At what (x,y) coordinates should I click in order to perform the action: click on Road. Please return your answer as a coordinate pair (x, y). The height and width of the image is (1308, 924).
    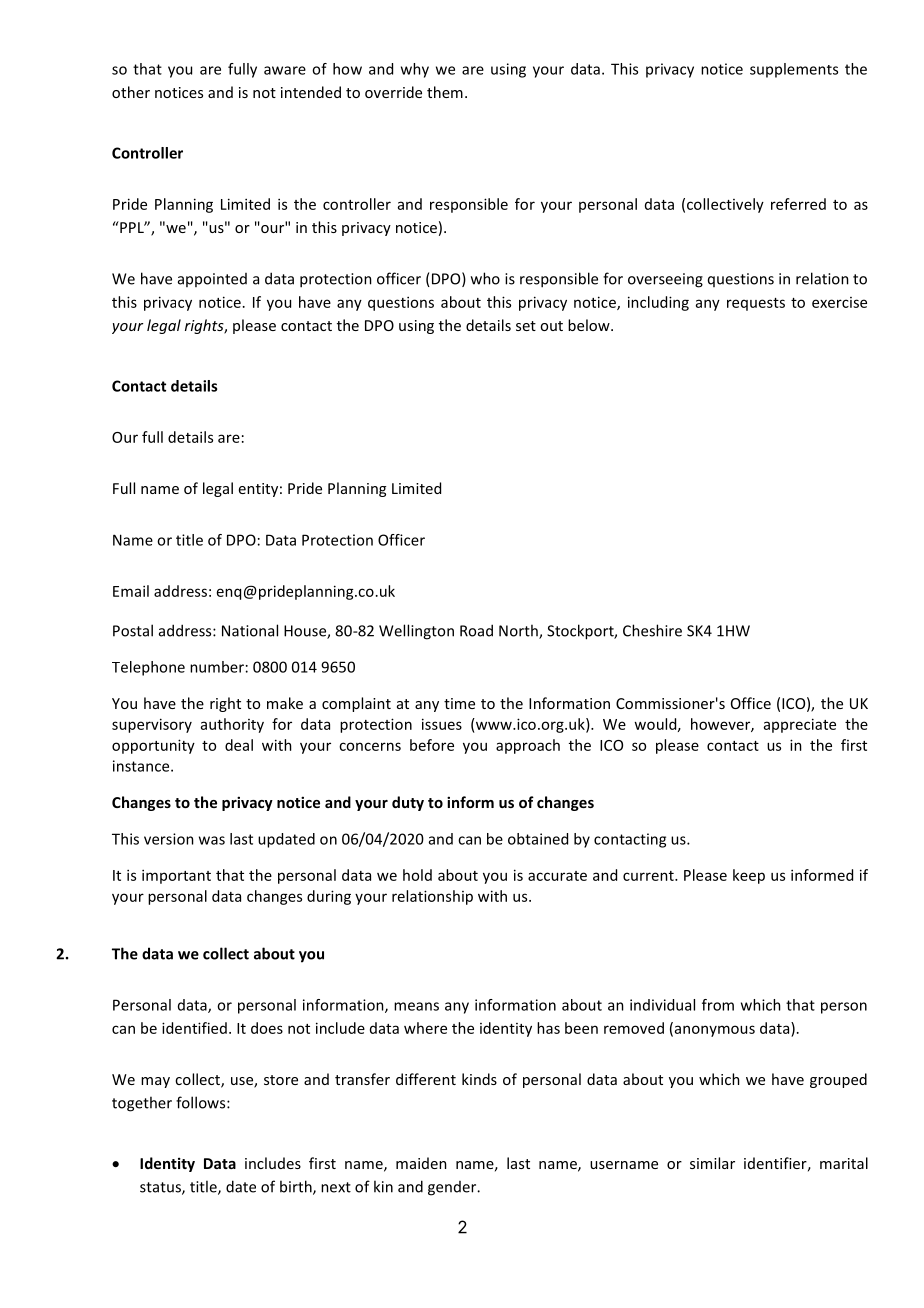
    Looking at the image, I should click on (476, 630).
